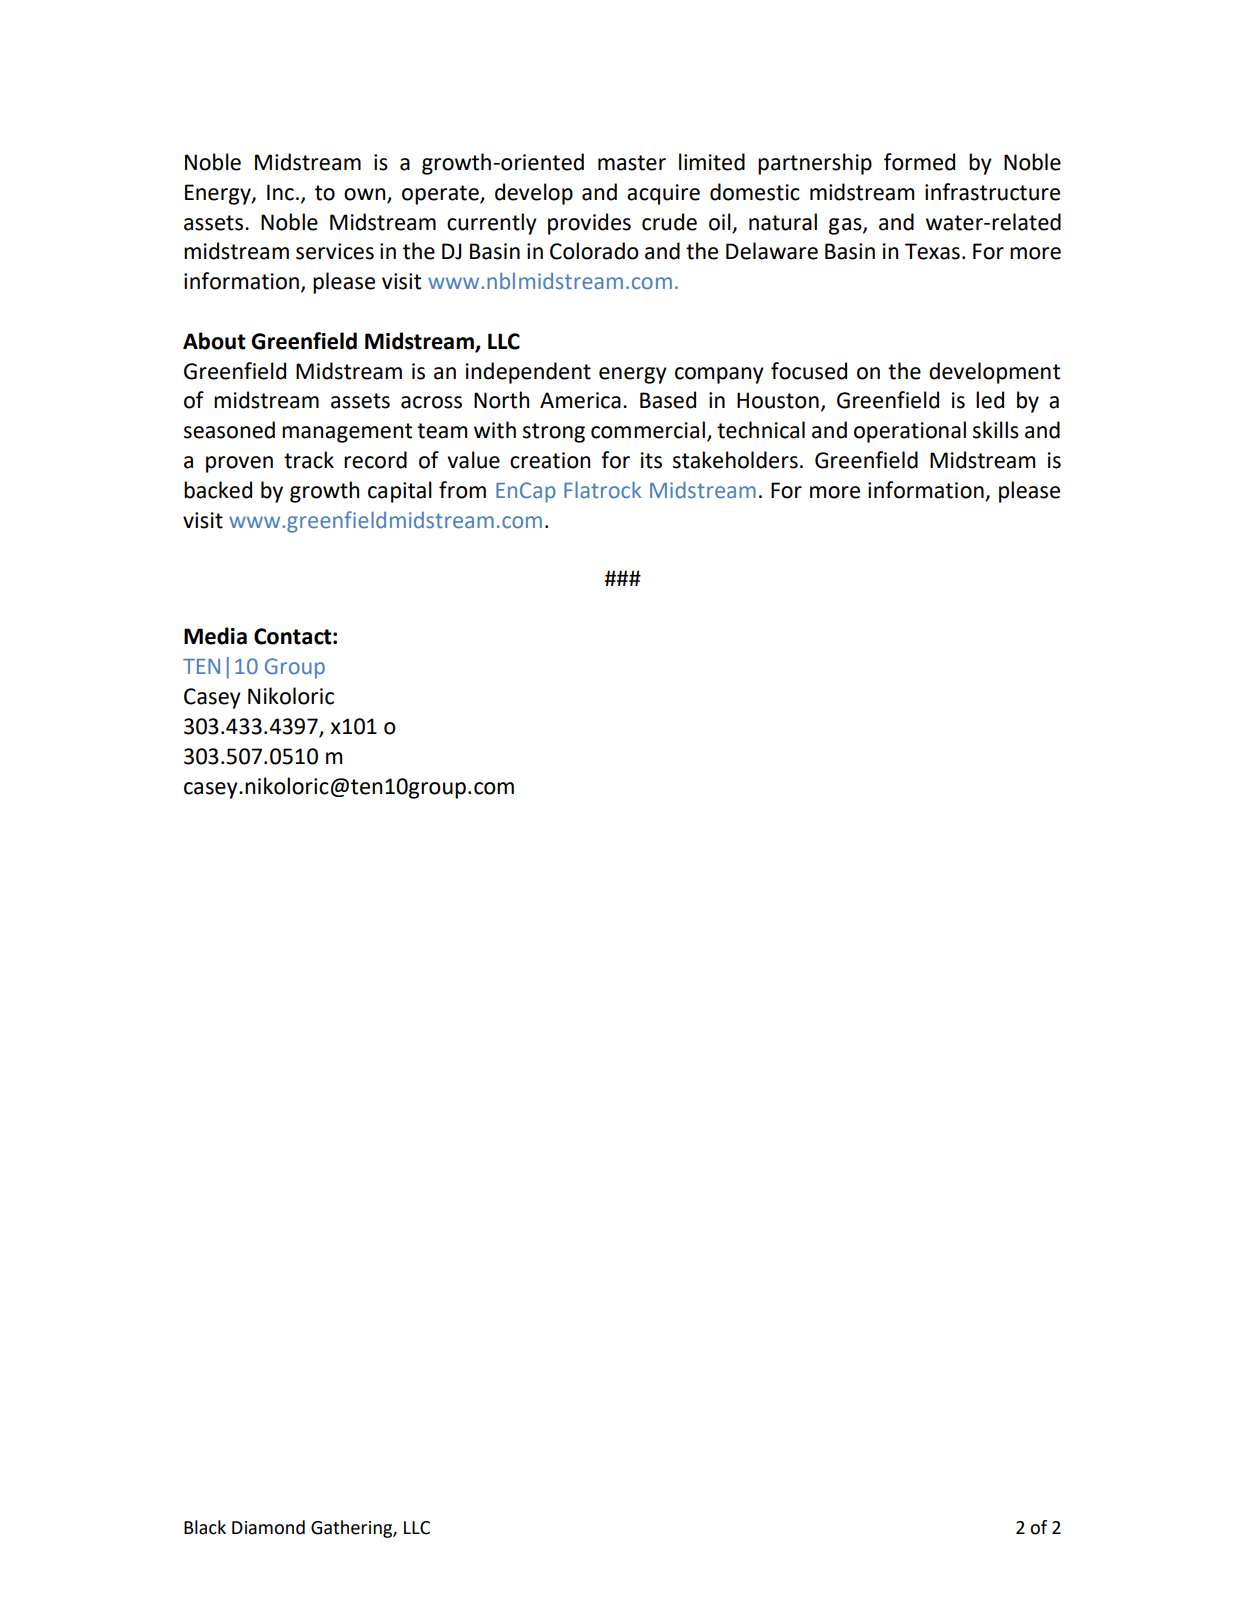  I want to click on Black, so click(205, 1527).
